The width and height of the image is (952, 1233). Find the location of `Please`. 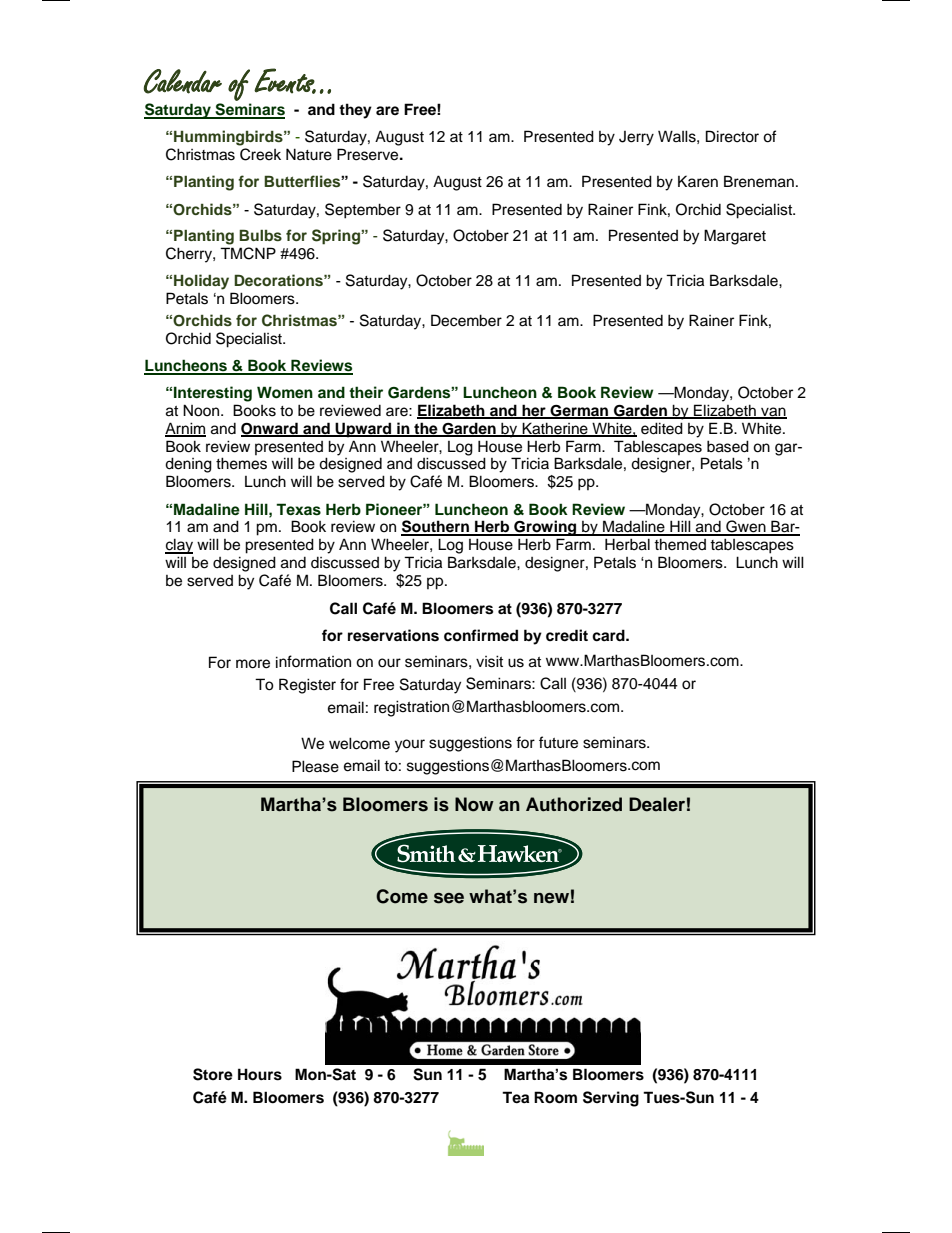

Please is located at coordinates (315, 766).
